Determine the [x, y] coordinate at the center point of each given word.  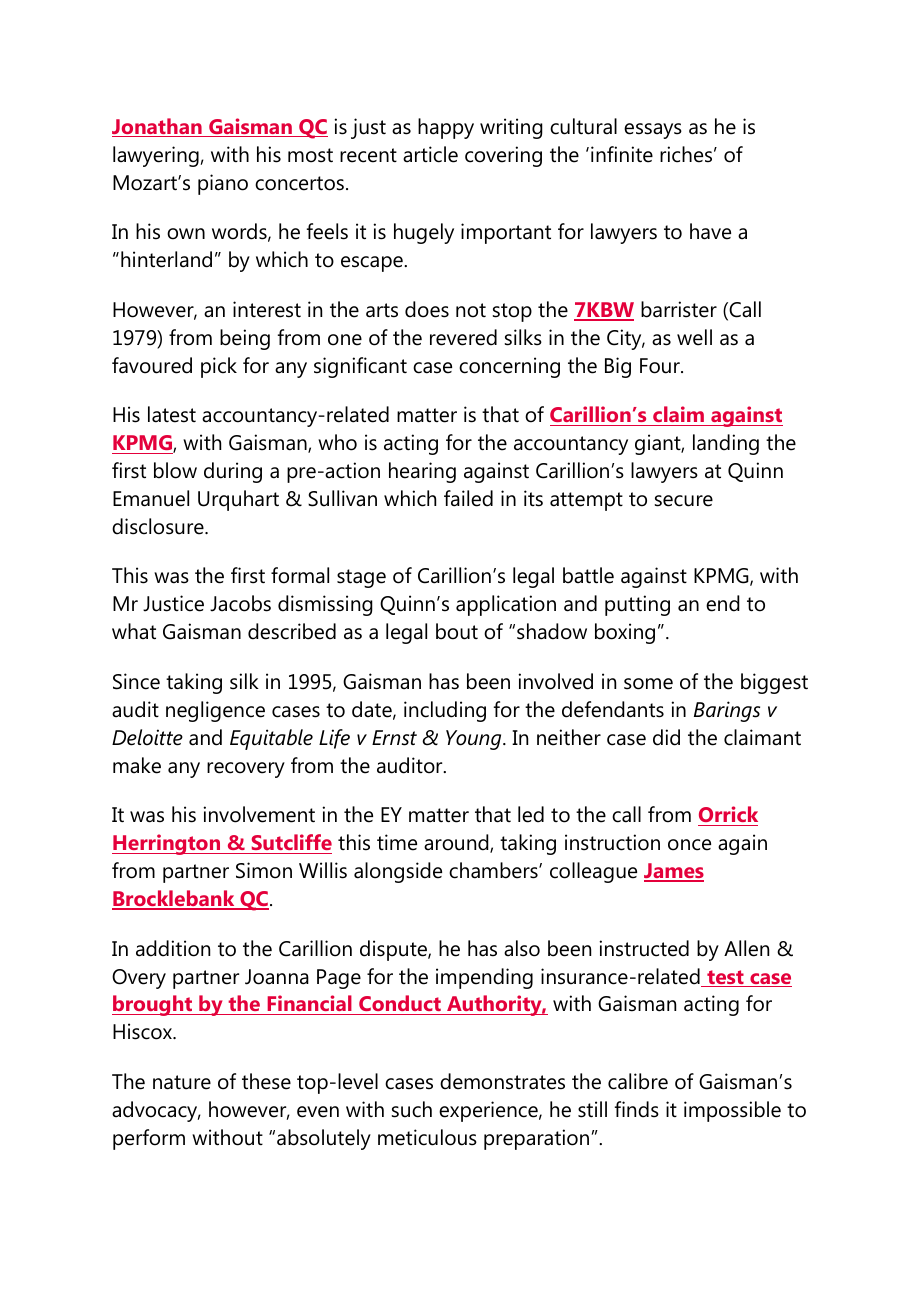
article [430, 154]
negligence [215, 711]
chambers [494, 870]
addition [173, 948]
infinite [622, 154]
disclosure [159, 526]
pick [219, 367]
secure [684, 501]
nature [182, 1082]
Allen [746, 948]
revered [463, 337]
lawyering [156, 156]
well [694, 337]
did [666, 737]
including [445, 711]
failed [468, 498]
